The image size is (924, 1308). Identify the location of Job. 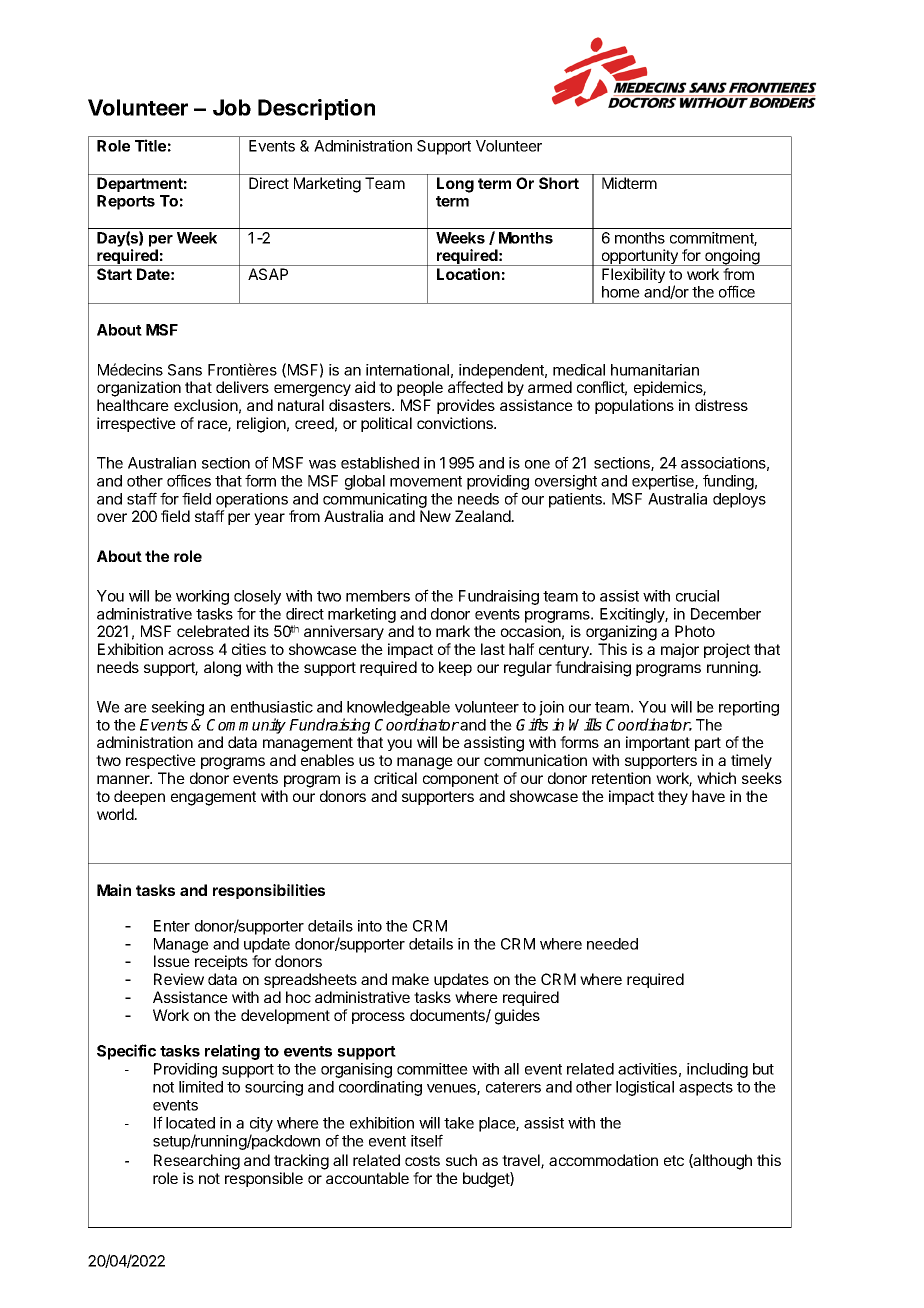
(232, 107).
